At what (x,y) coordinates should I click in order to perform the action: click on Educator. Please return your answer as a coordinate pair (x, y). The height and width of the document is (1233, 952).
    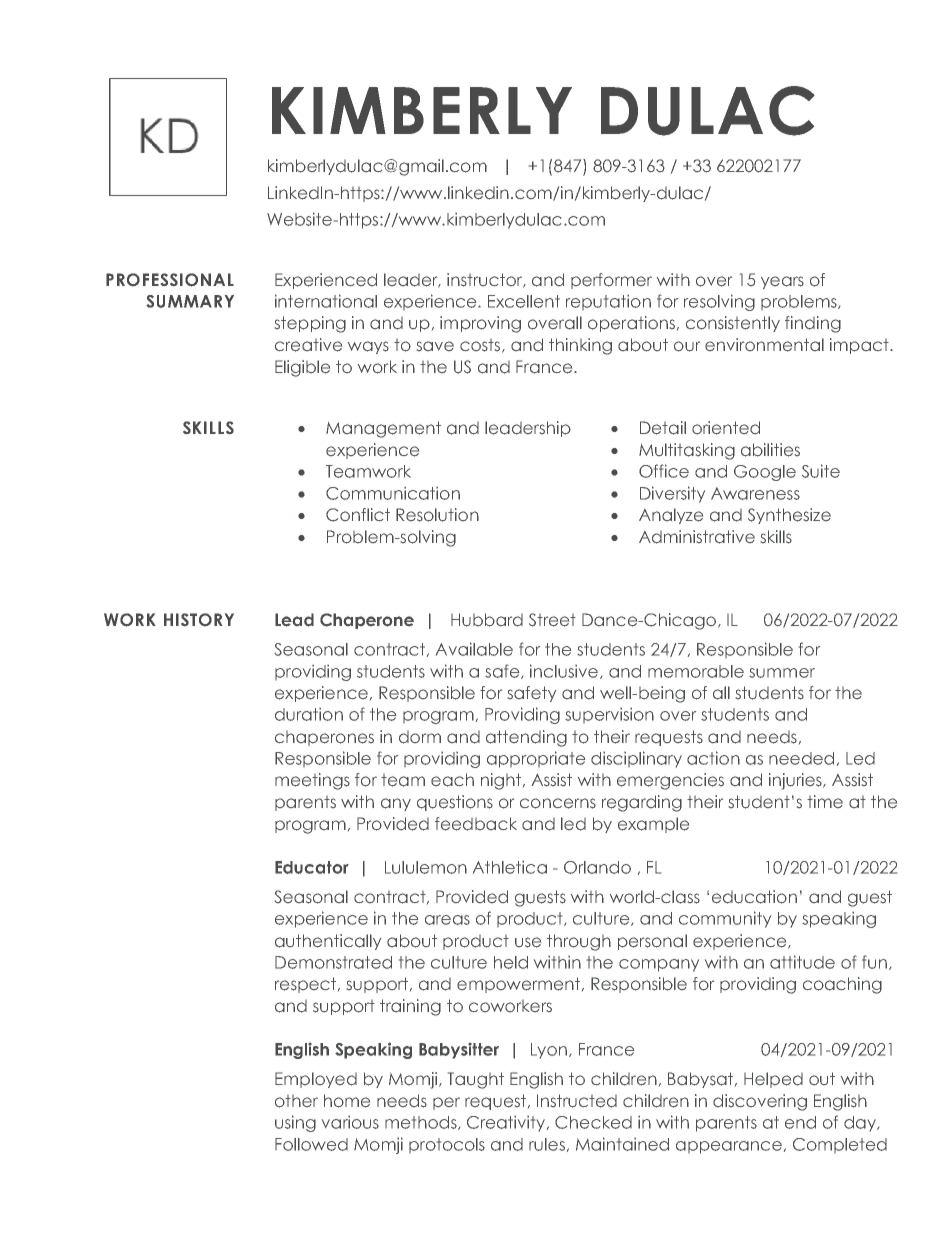
    Looking at the image, I should click on (312, 867).
